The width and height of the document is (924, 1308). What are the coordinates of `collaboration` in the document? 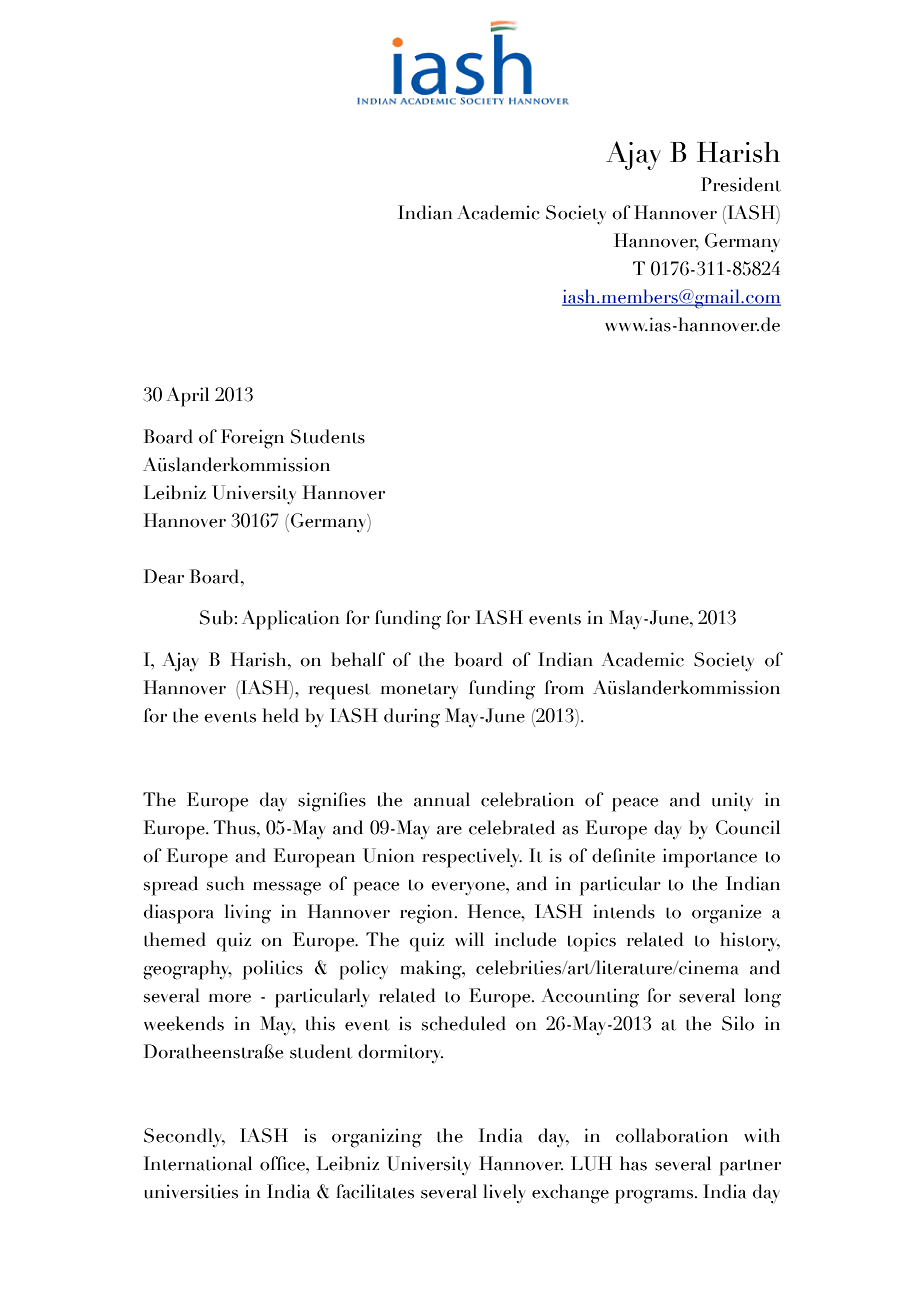 It's located at (672, 1135).
